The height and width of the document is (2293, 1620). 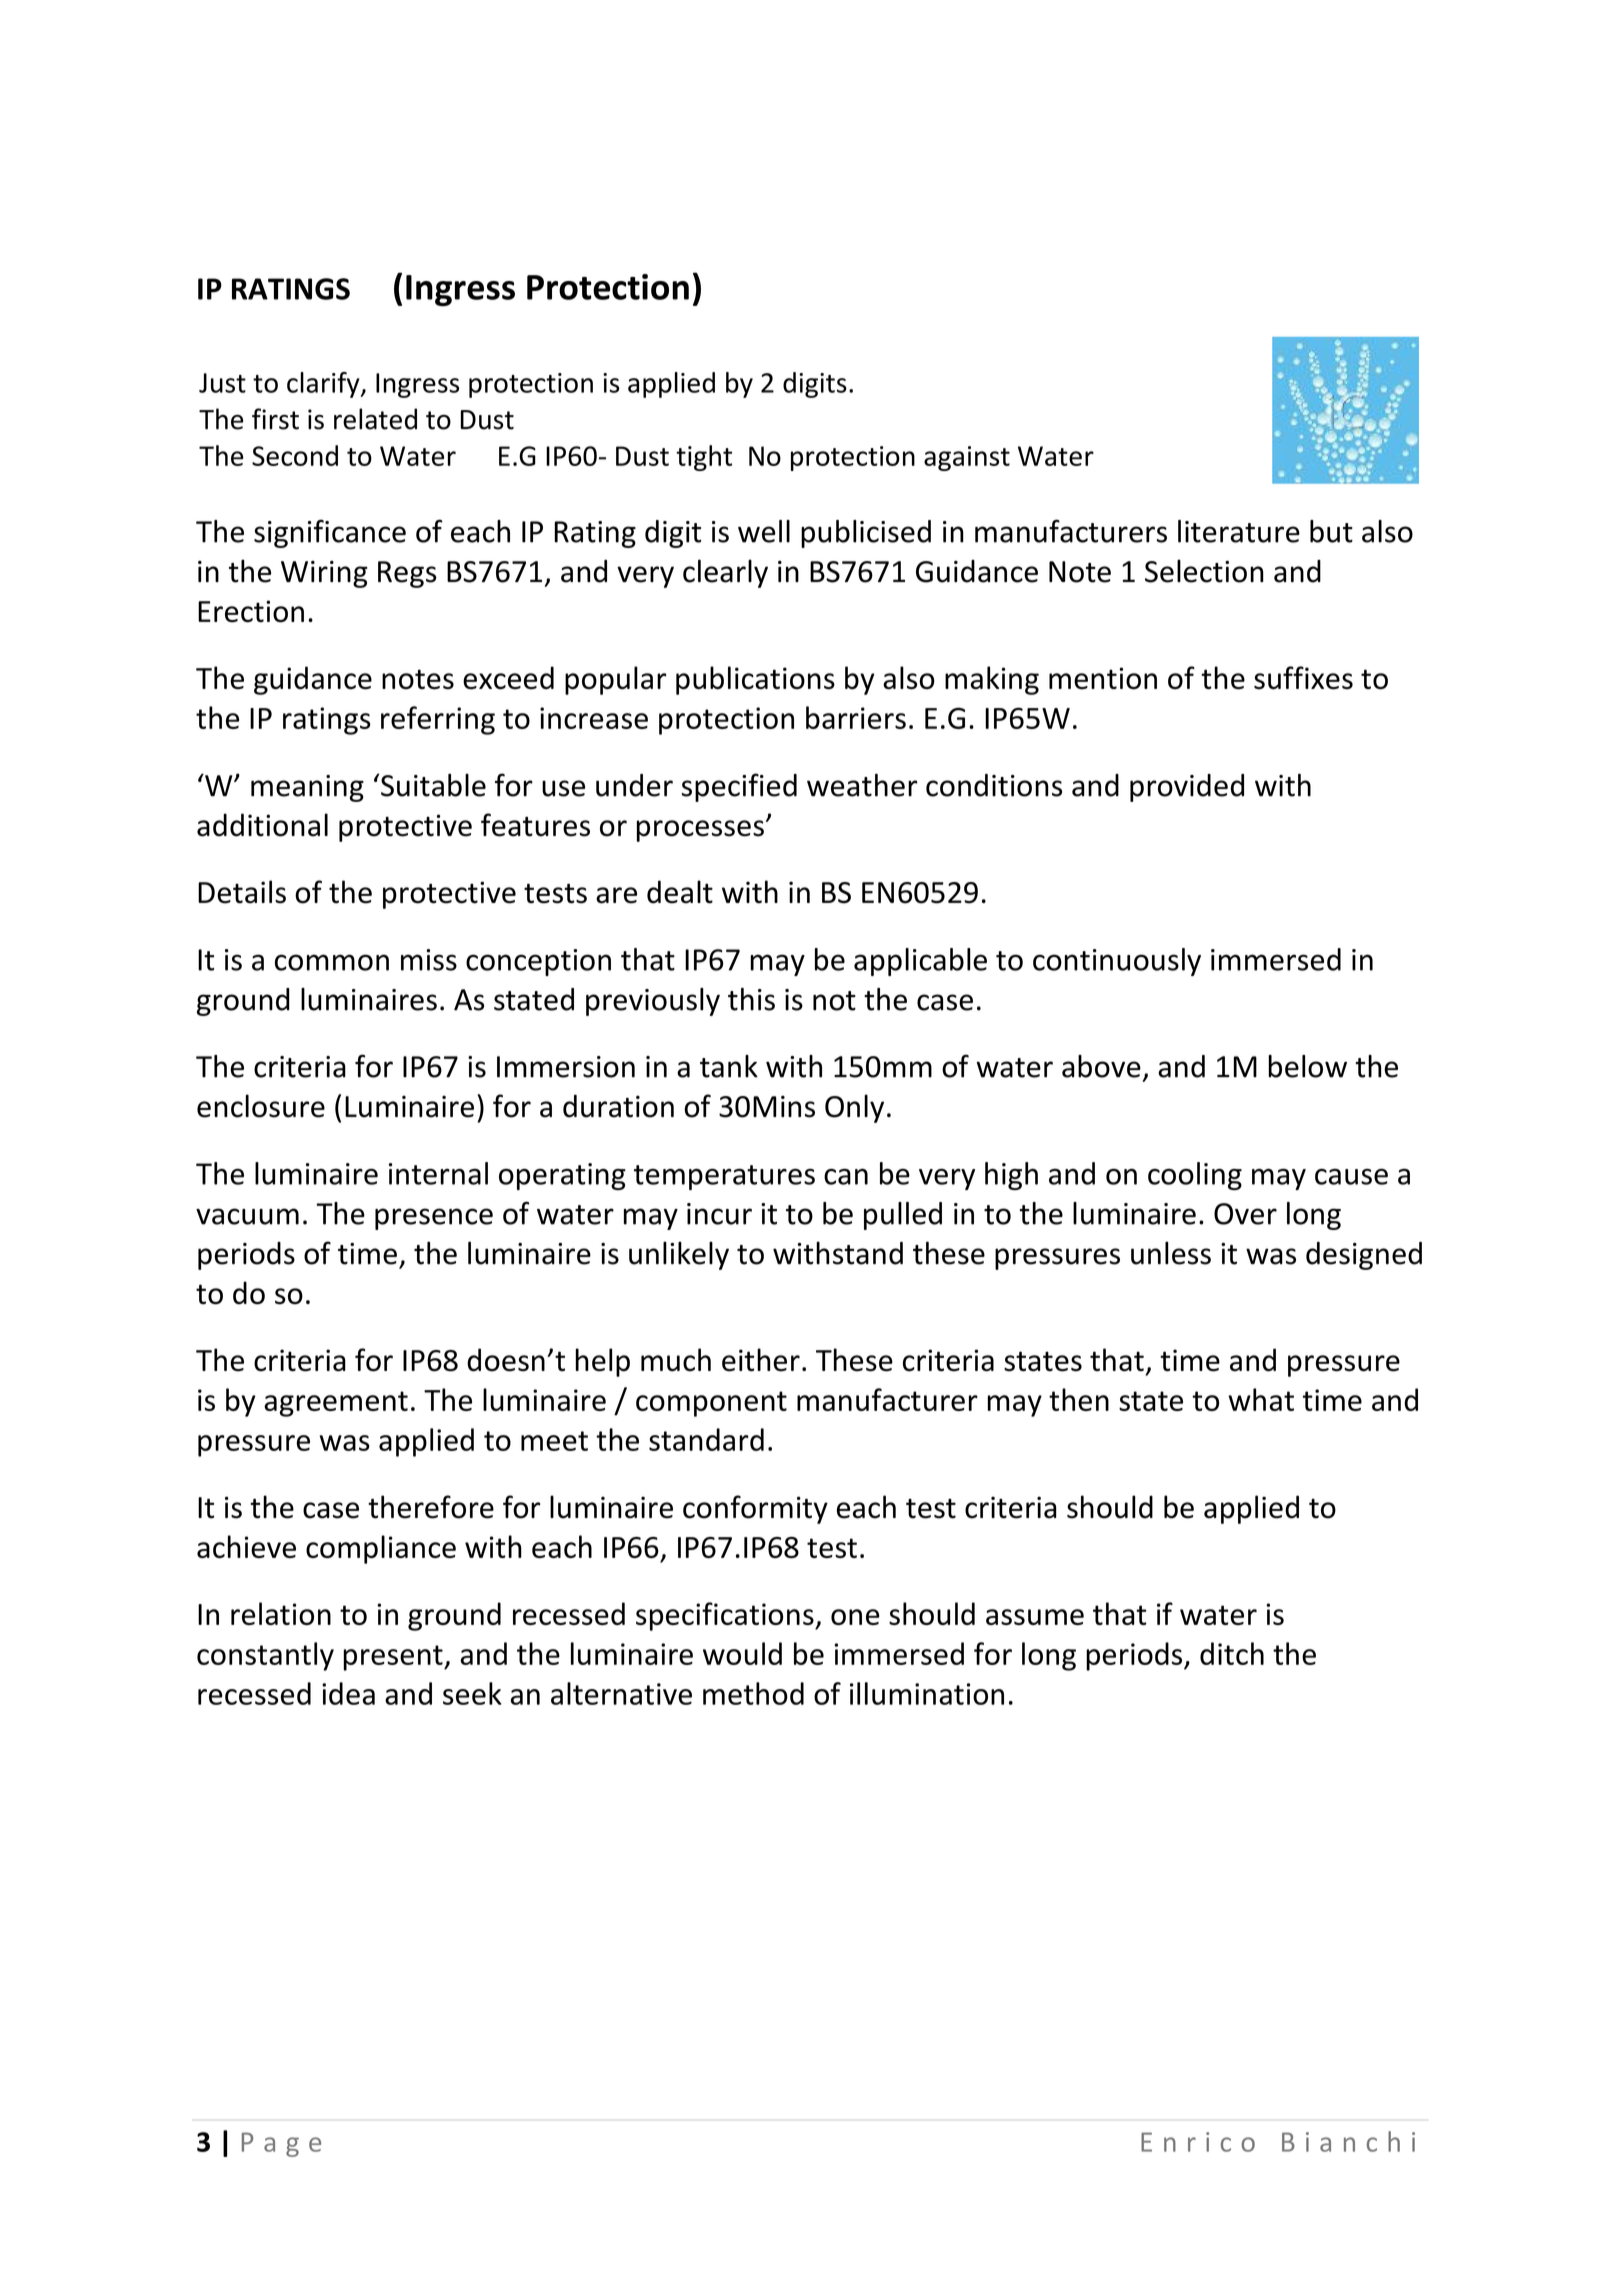 I want to click on Over, so click(x=1245, y=1214).
